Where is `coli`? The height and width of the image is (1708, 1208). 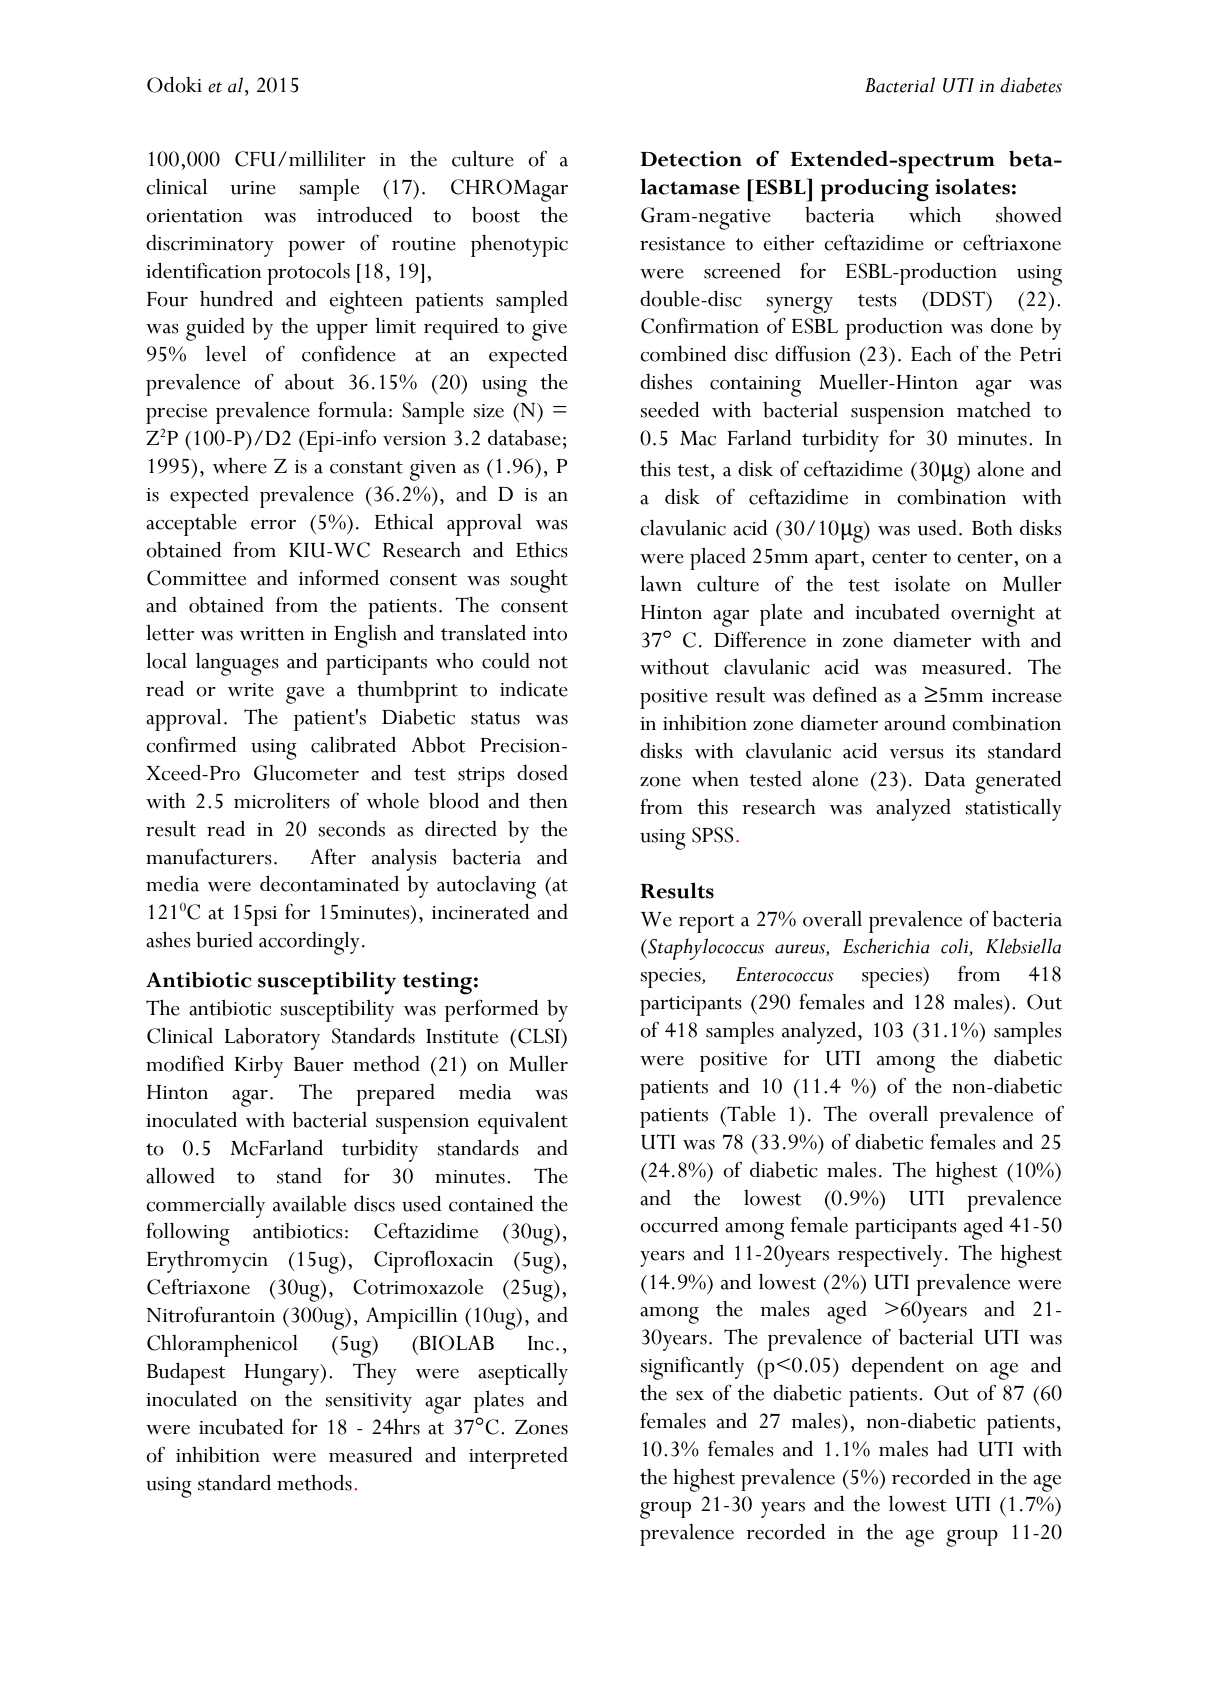 coli is located at coordinates (955, 947).
